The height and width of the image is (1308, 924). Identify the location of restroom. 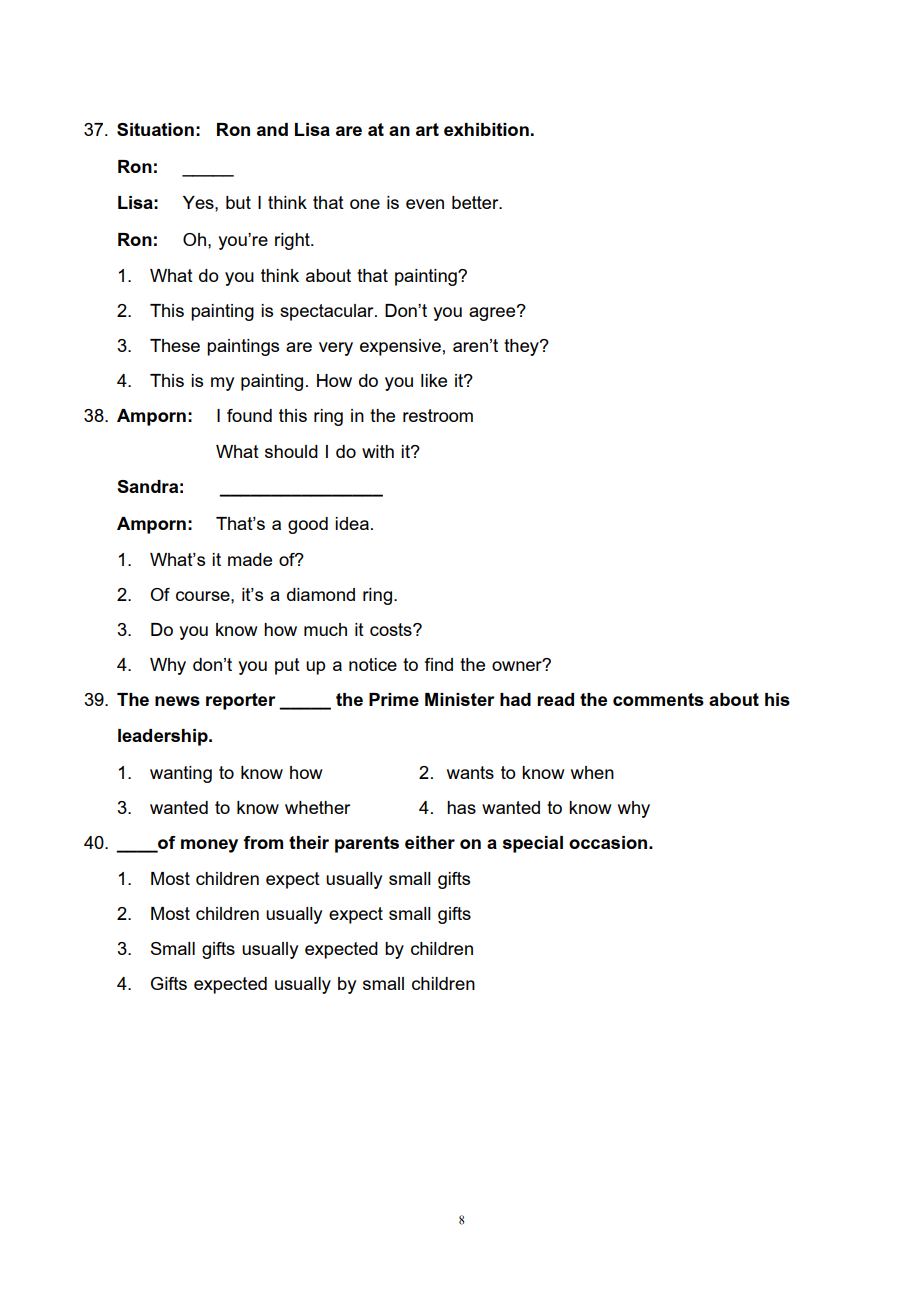
(438, 415).
